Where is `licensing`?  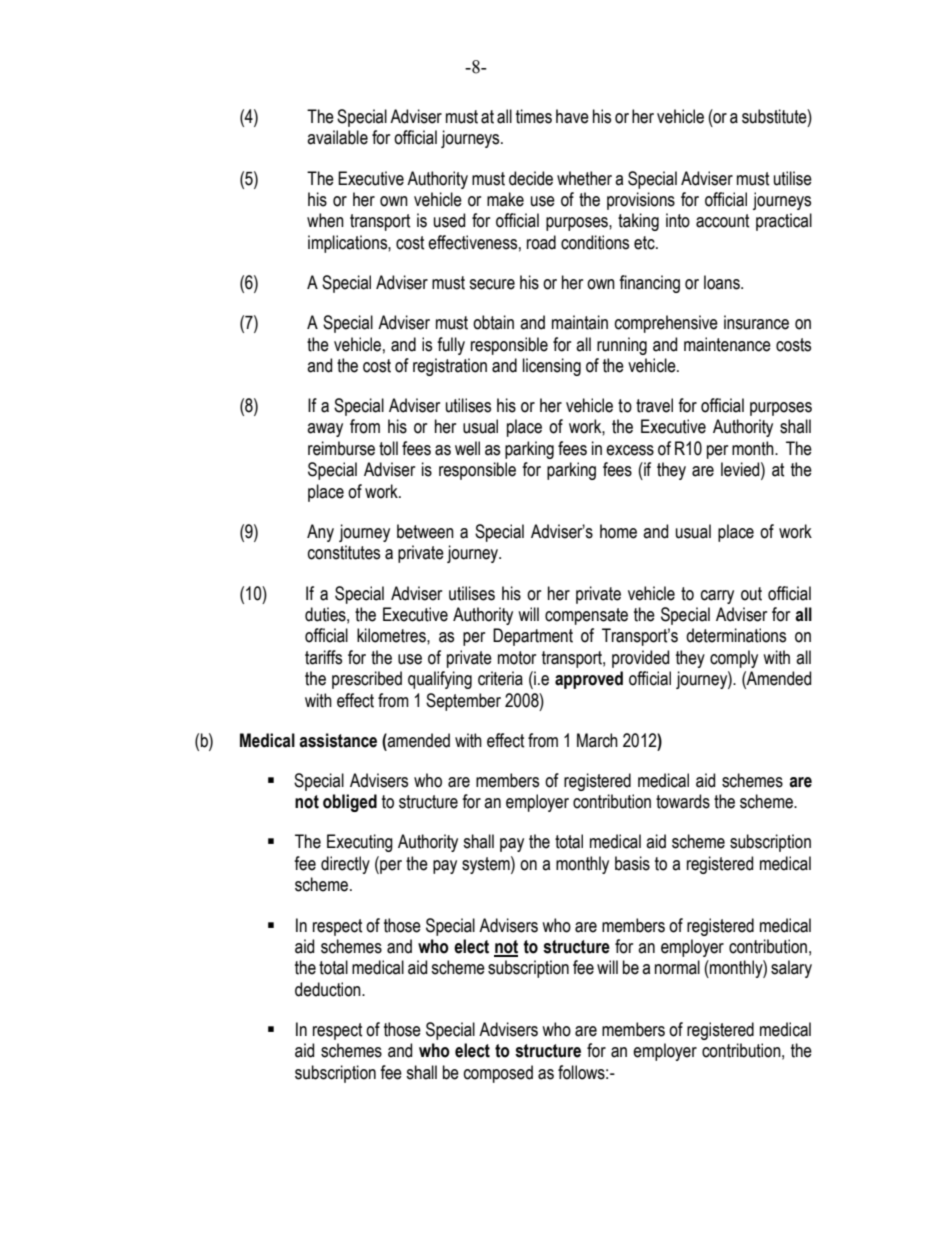
licensing is located at coordinates (552, 367).
